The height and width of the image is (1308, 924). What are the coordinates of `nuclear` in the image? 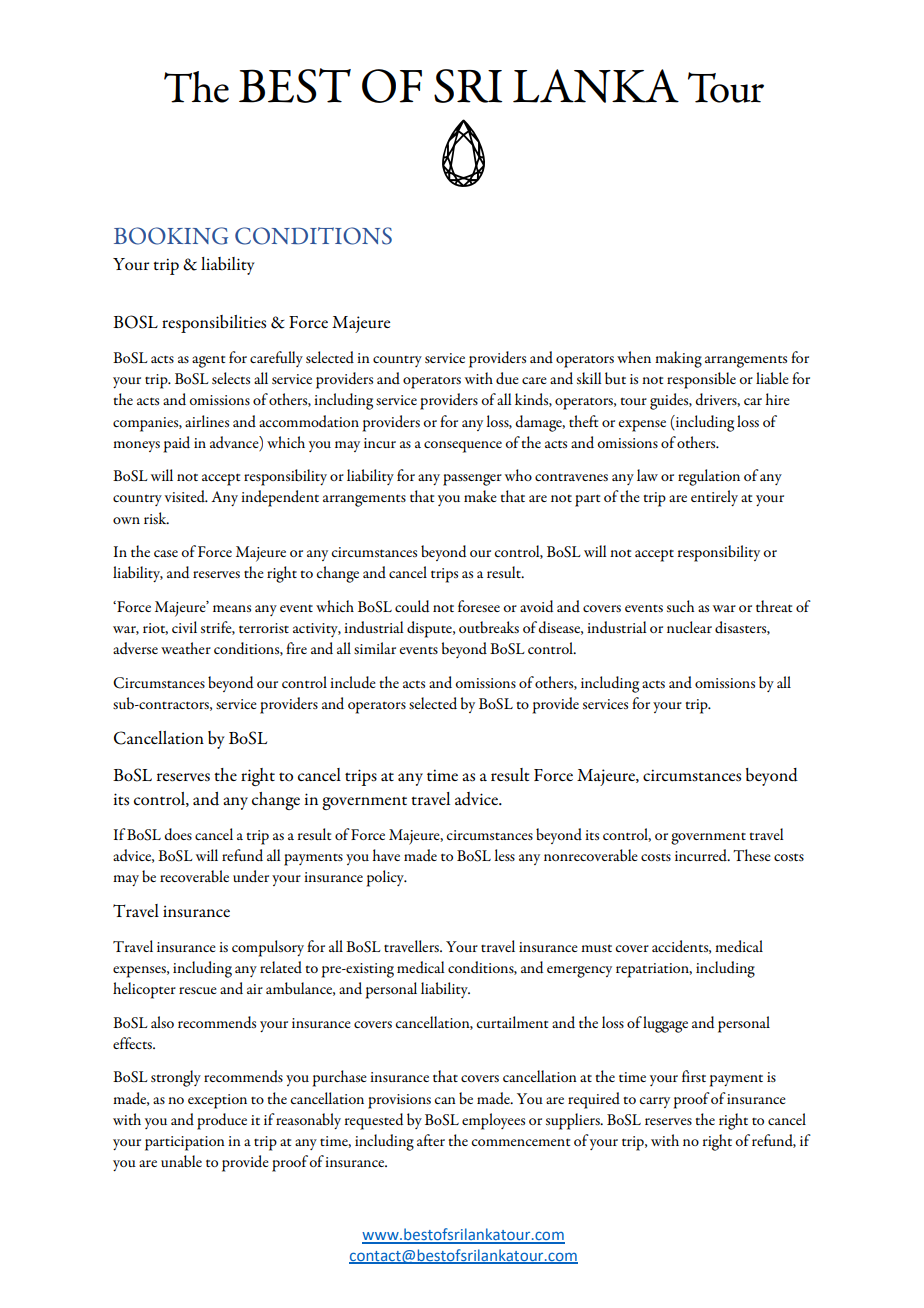 It's located at (689, 627).
